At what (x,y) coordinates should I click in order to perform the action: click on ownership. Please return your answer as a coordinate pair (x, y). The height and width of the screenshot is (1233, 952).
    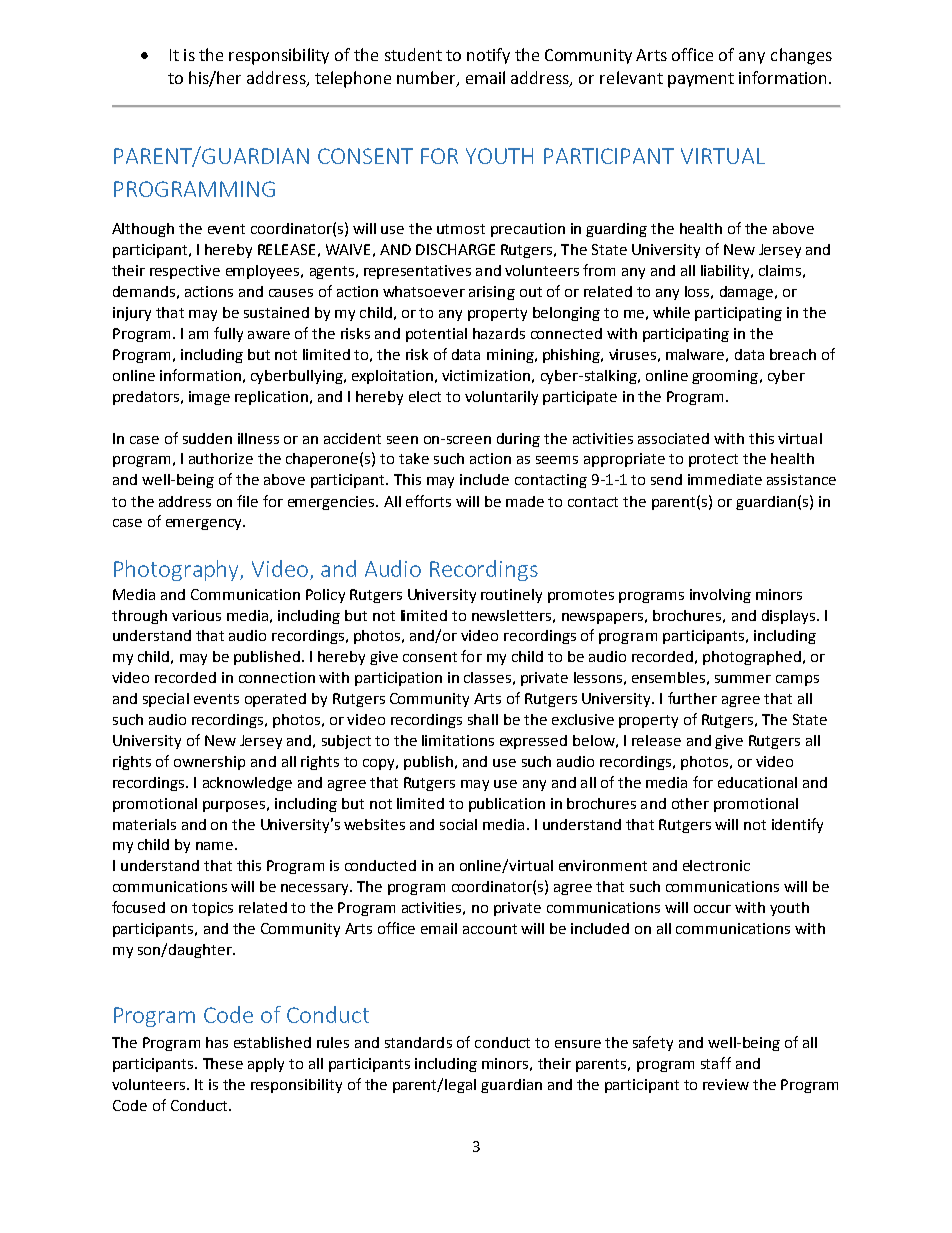
    Looking at the image, I should click on (209, 763).
